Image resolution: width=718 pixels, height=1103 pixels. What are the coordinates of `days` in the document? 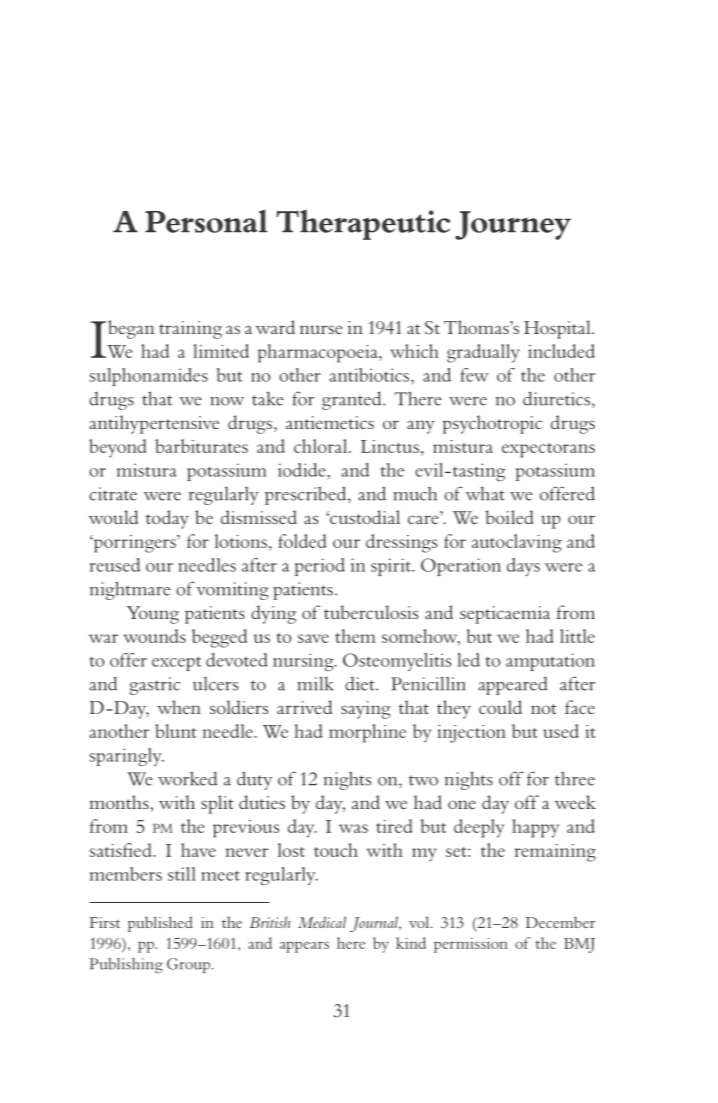 It's located at (523, 567).
